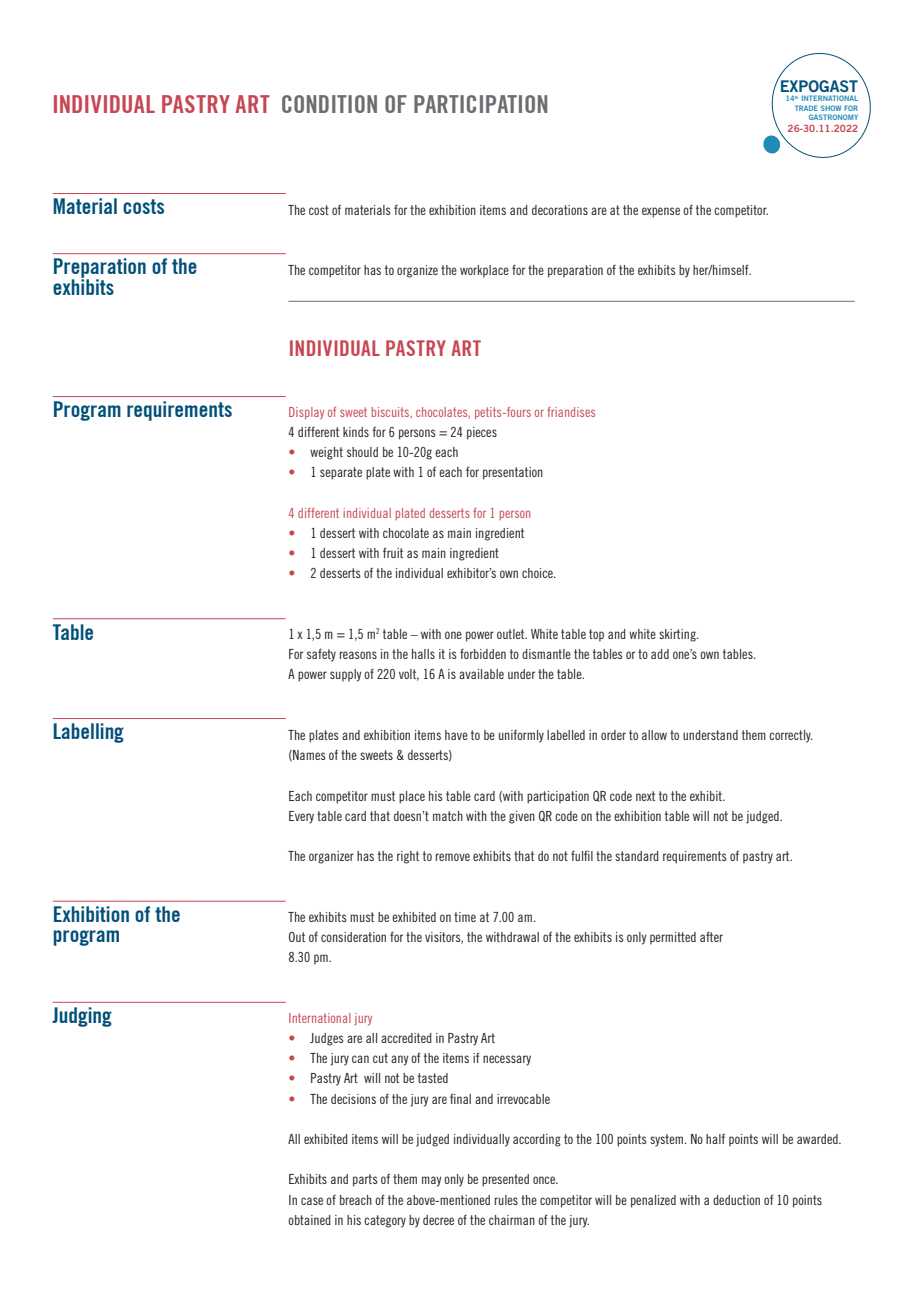 The image size is (924, 1308). Describe the element at coordinates (806, 108) in the document. I see `TRADE` at that location.
